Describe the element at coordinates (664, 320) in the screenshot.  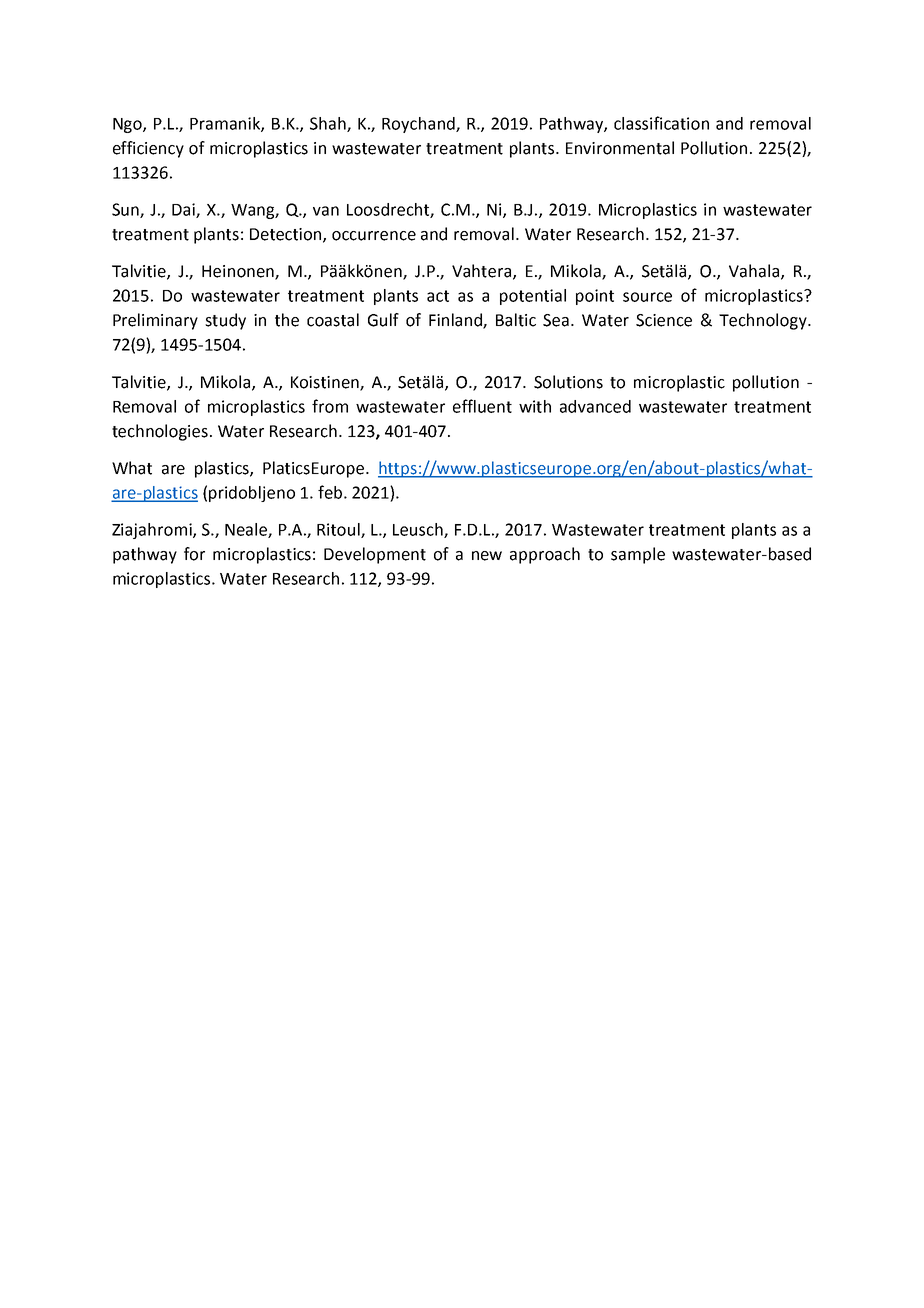
I see `Science` at that location.
